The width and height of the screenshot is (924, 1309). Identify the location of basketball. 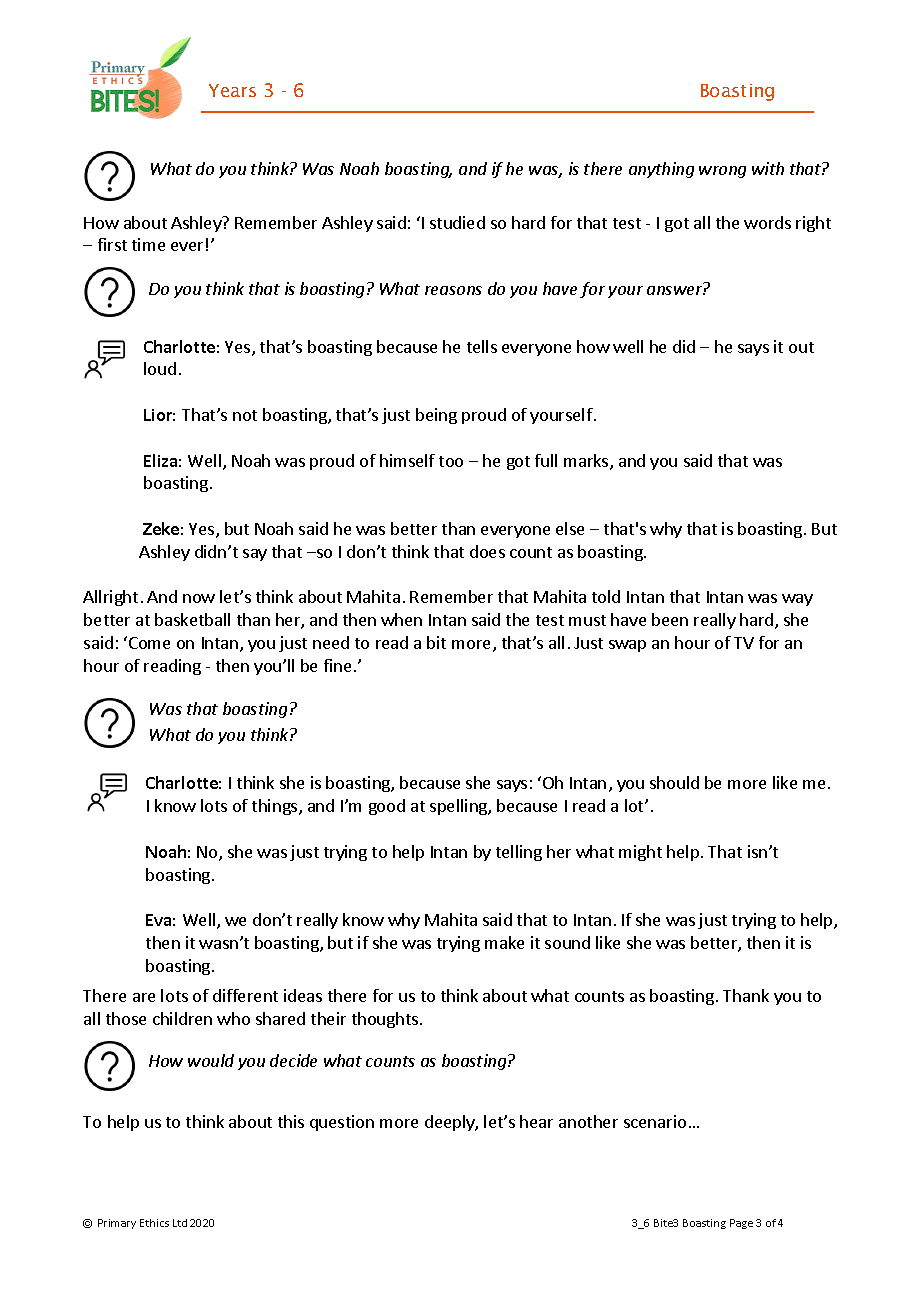
(192, 619).
